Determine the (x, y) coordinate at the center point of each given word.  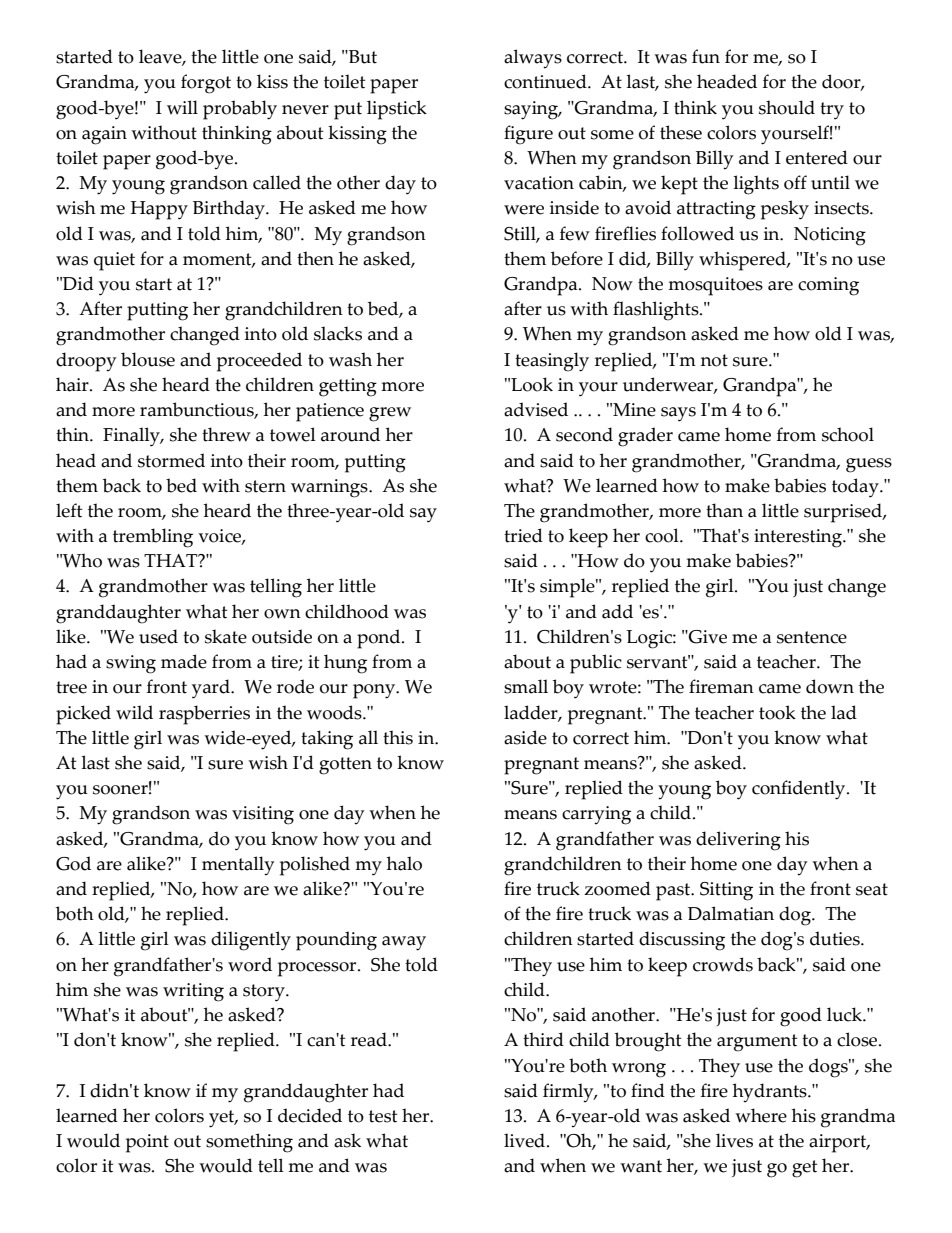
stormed (171, 460)
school (848, 434)
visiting (263, 815)
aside (525, 737)
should (787, 107)
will (182, 107)
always (533, 59)
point (147, 1143)
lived (526, 1140)
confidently (800, 790)
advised (536, 409)
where (761, 1115)
